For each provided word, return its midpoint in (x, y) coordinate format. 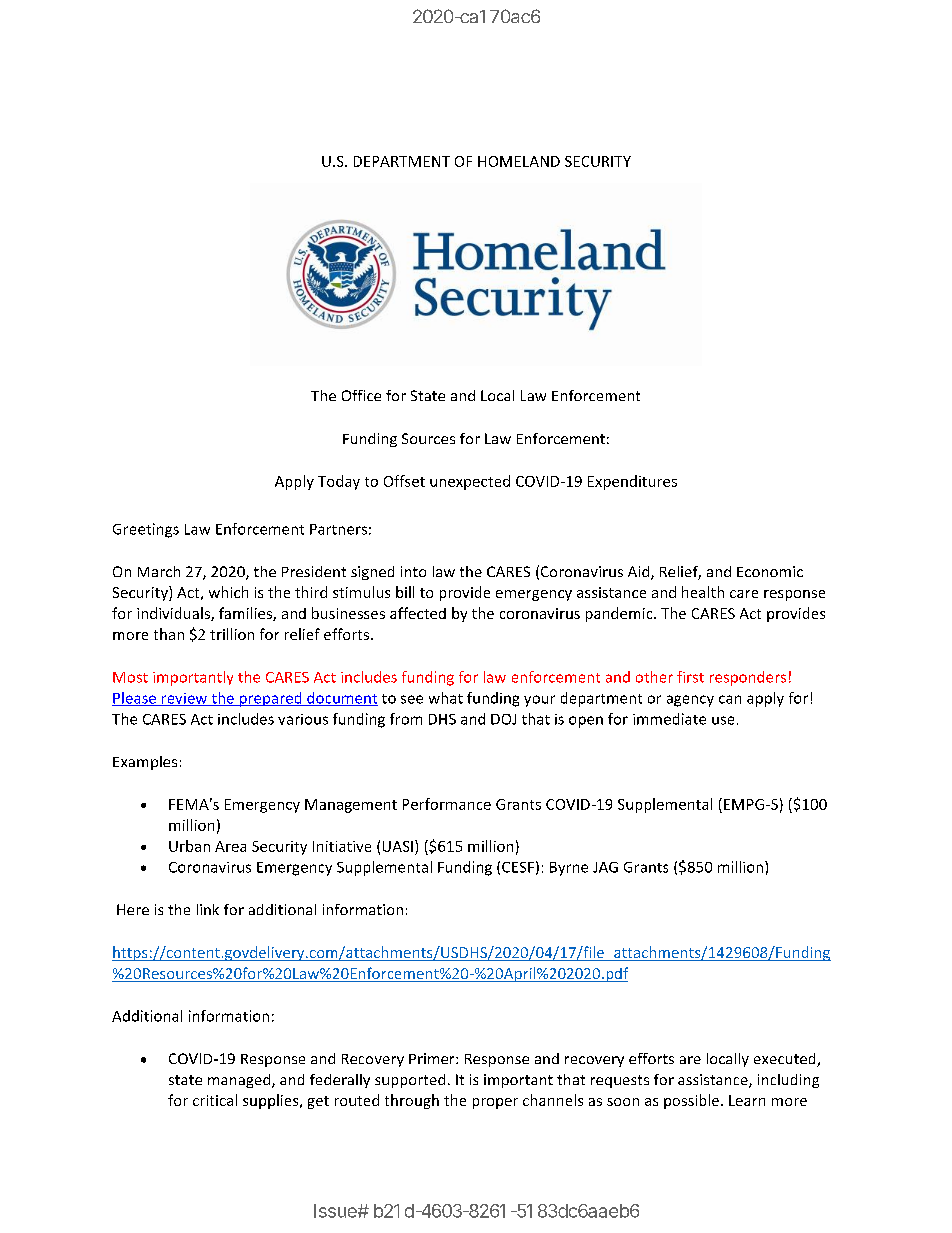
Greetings (146, 530)
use (723, 720)
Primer (433, 1058)
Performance (447, 804)
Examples (145, 763)
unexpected (470, 482)
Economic (770, 571)
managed (240, 1081)
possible (691, 1101)
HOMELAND (519, 161)
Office (361, 395)
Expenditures (632, 482)
